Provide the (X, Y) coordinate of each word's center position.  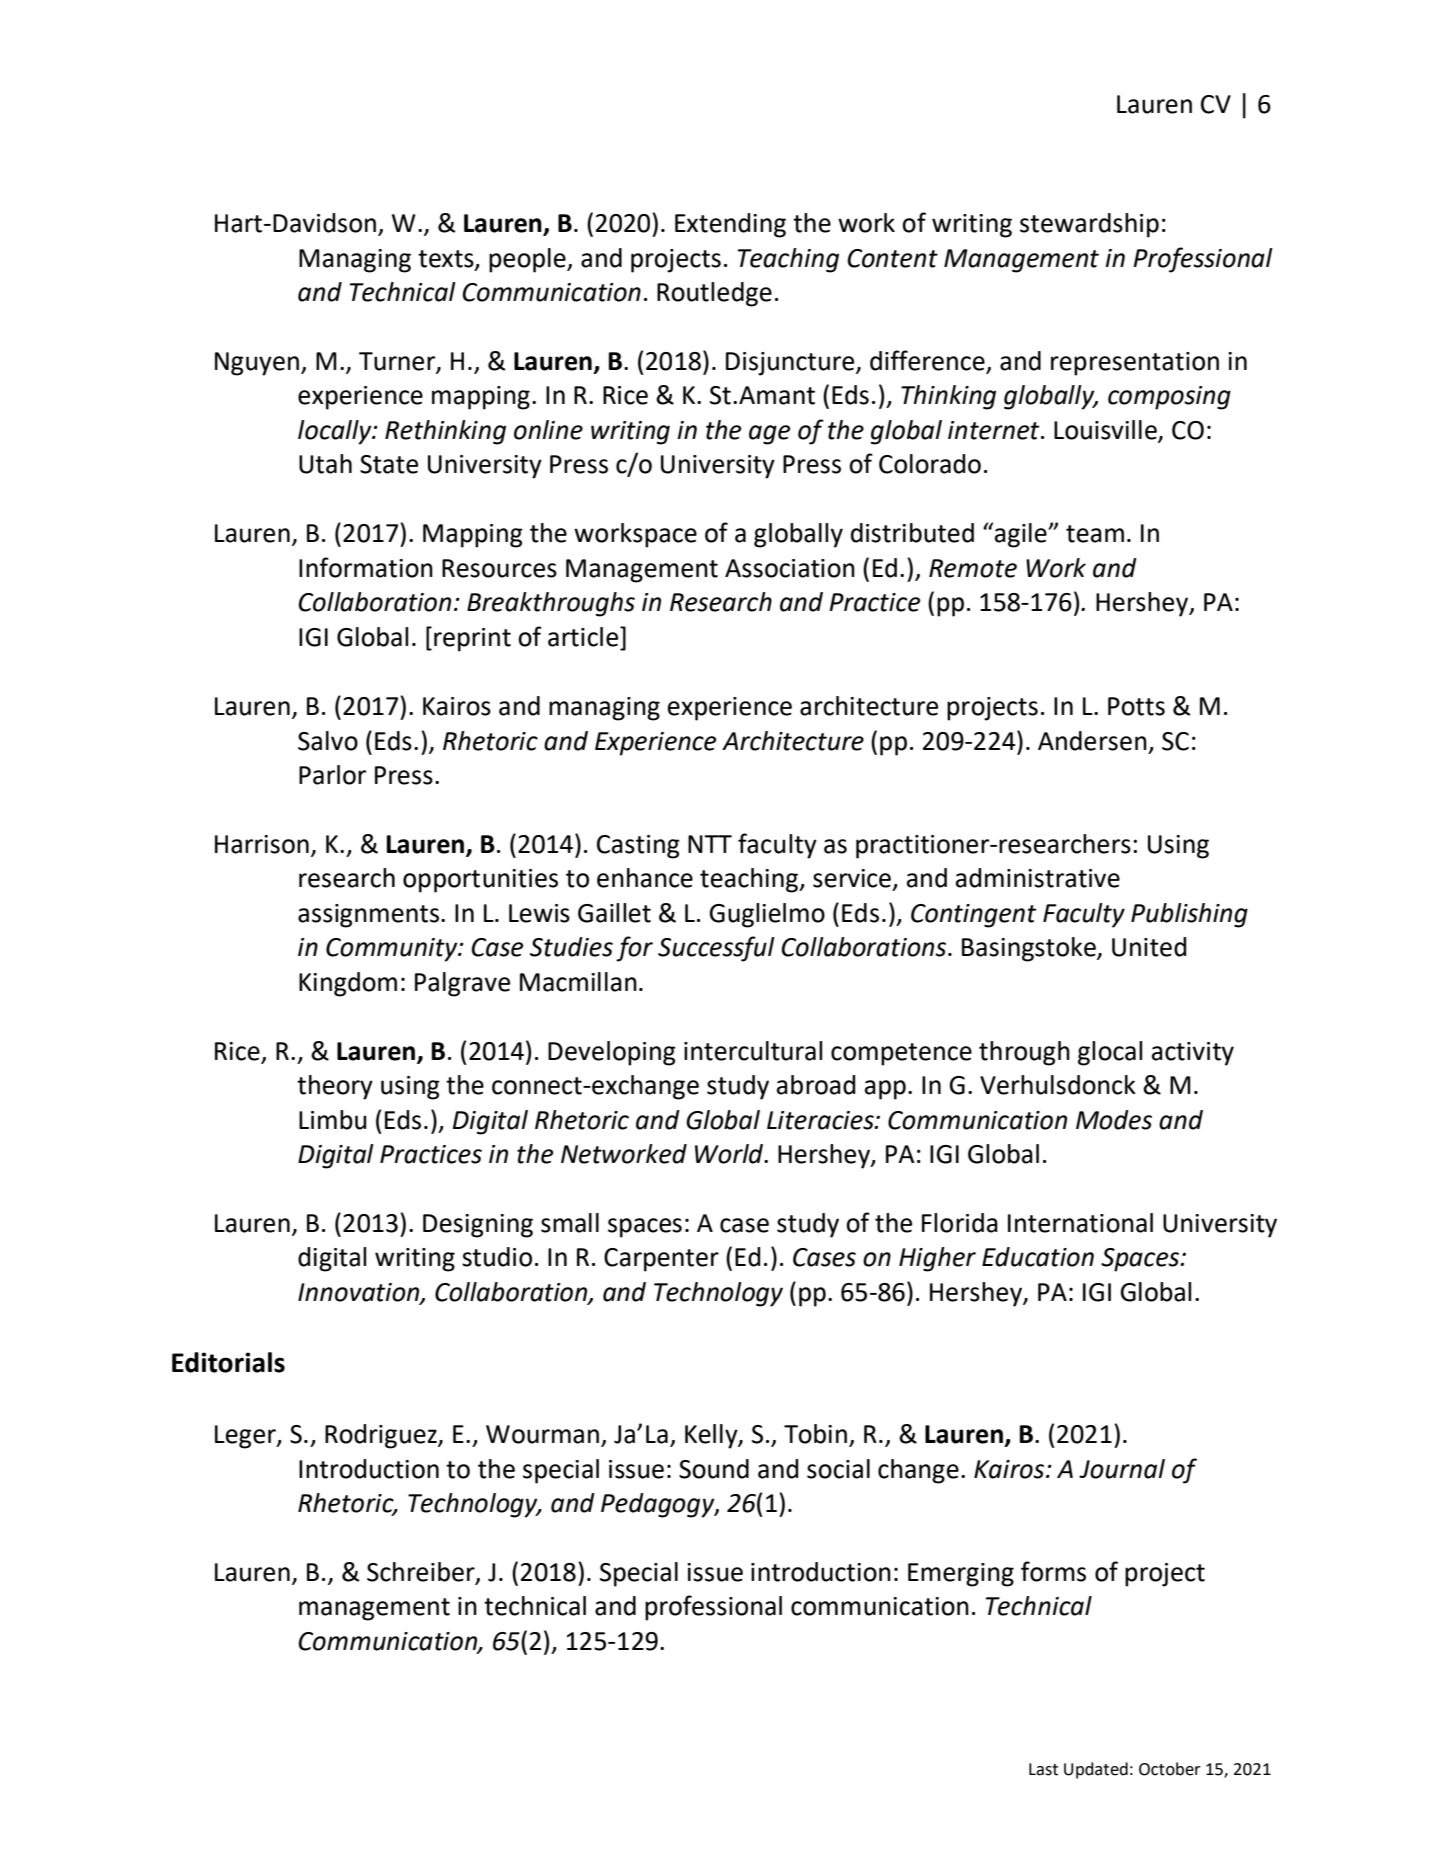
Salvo (328, 741)
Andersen (1092, 741)
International (1080, 1223)
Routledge (714, 294)
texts (447, 259)
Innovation (359, 1293)
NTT (710, 844)
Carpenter (661, 1260)
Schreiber (422, 1573)
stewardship (1089, 225)
